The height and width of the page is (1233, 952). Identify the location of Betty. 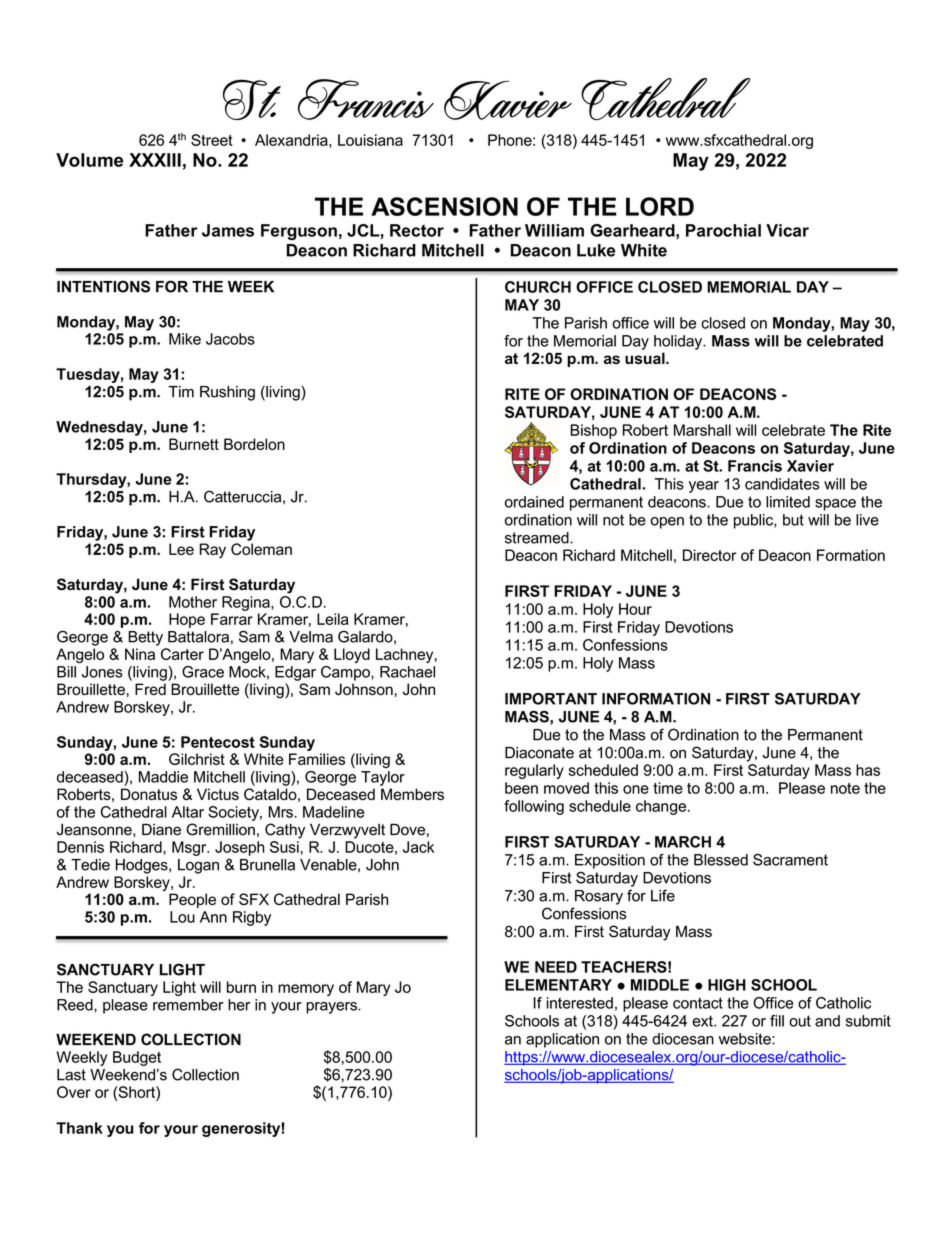
(145, 638).
